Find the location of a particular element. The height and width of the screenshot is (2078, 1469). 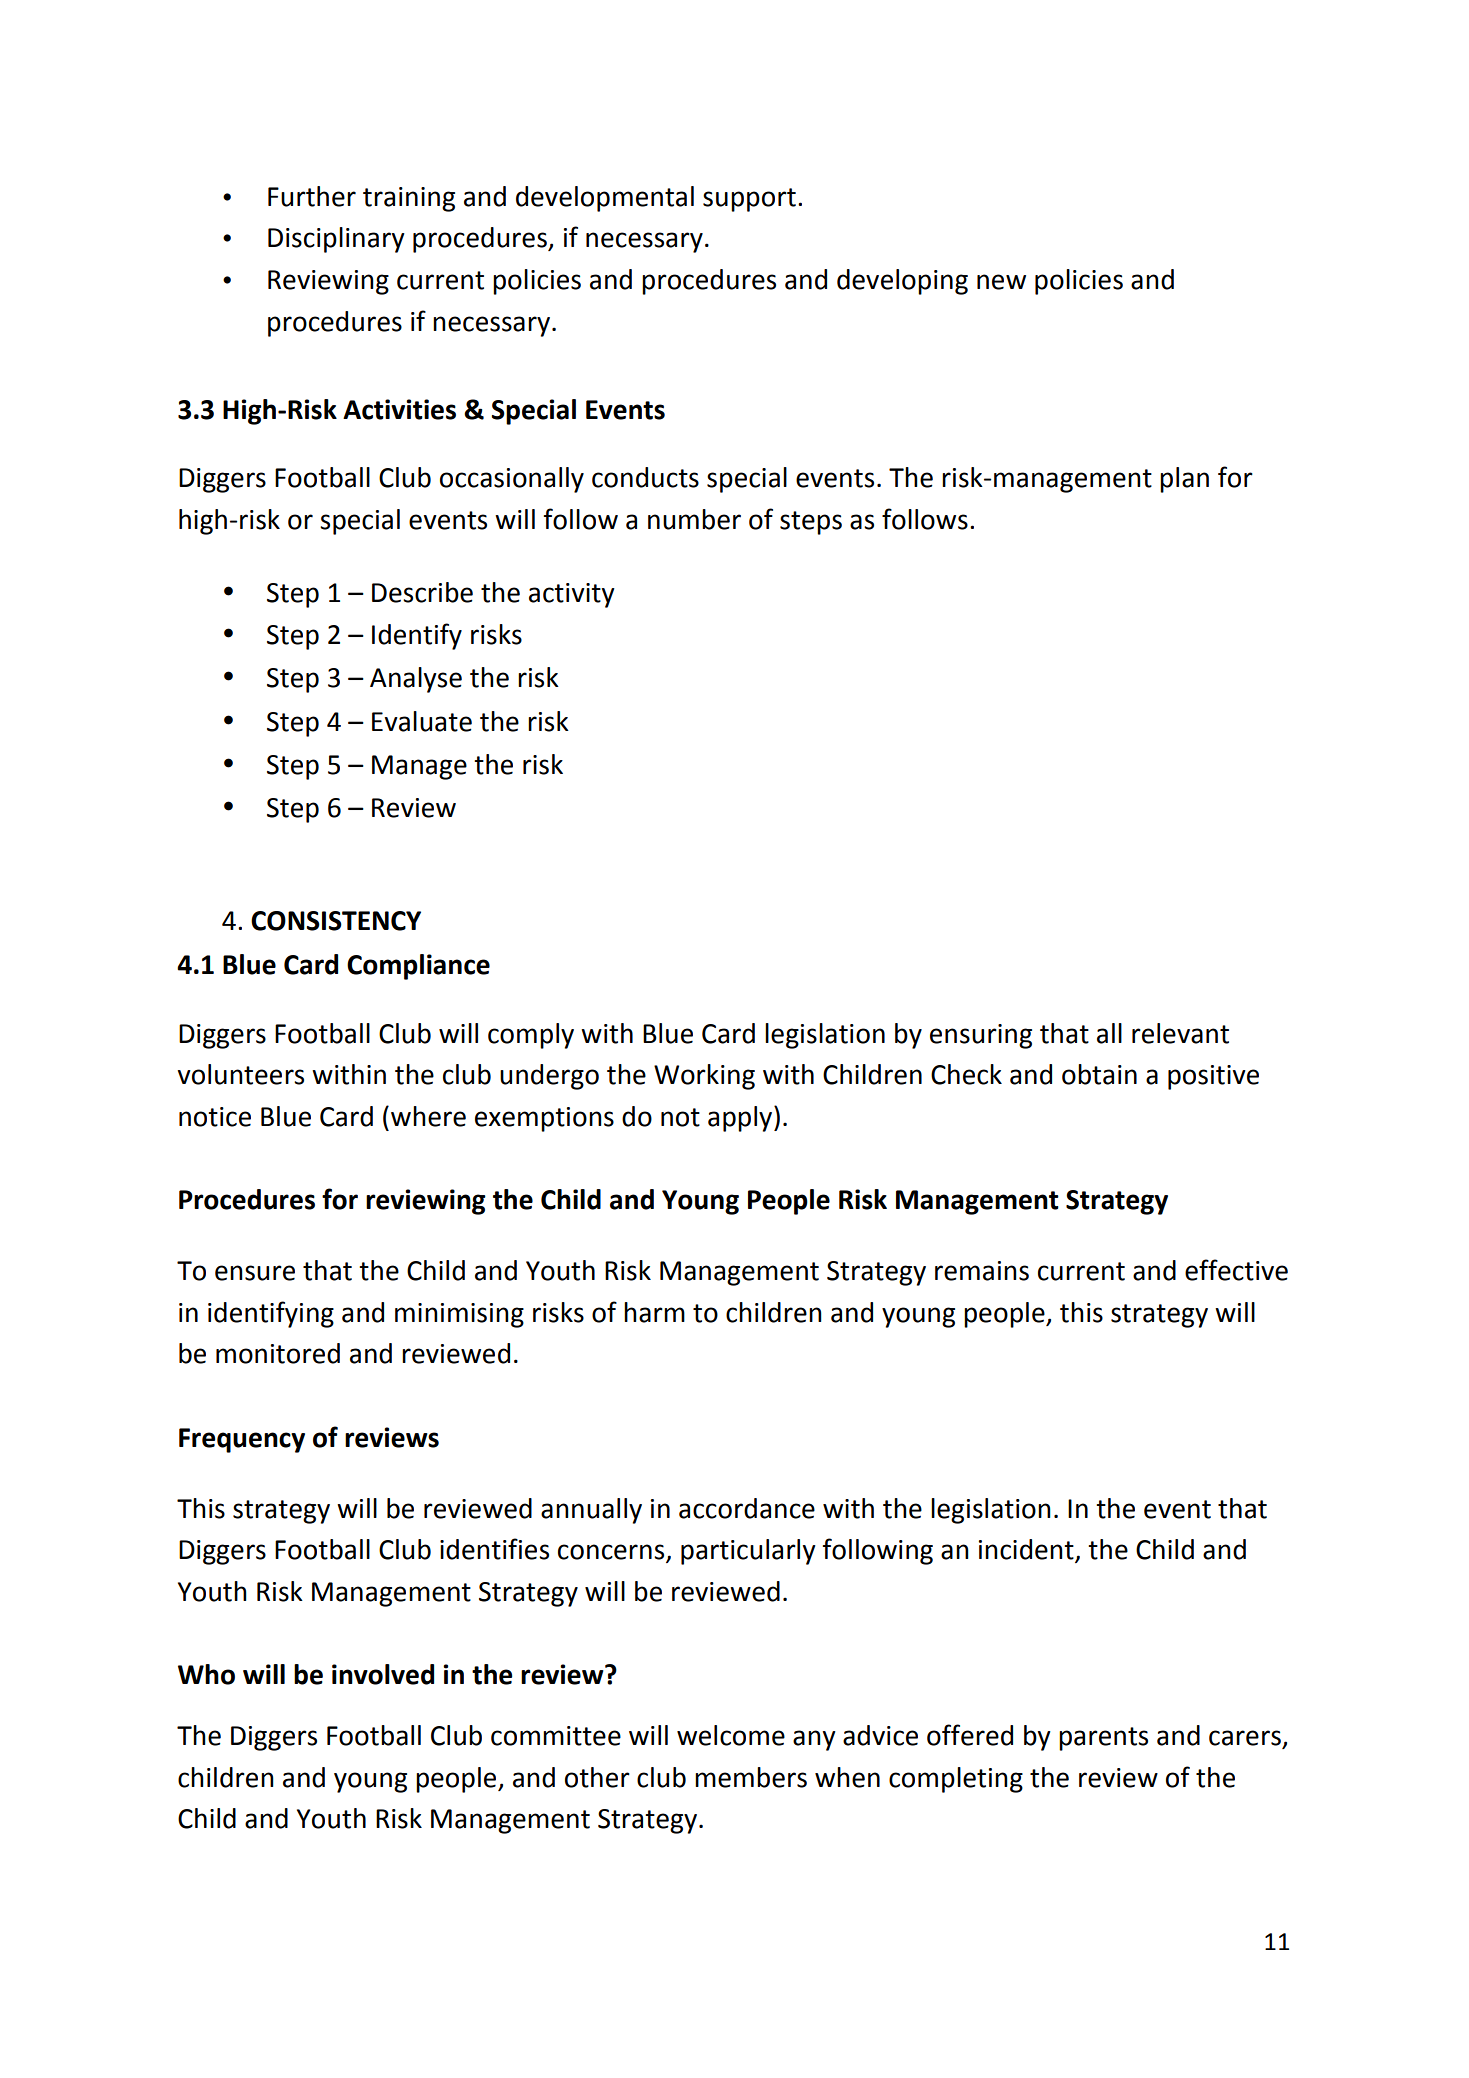

ensure is located at coordinates (255, 1273).
